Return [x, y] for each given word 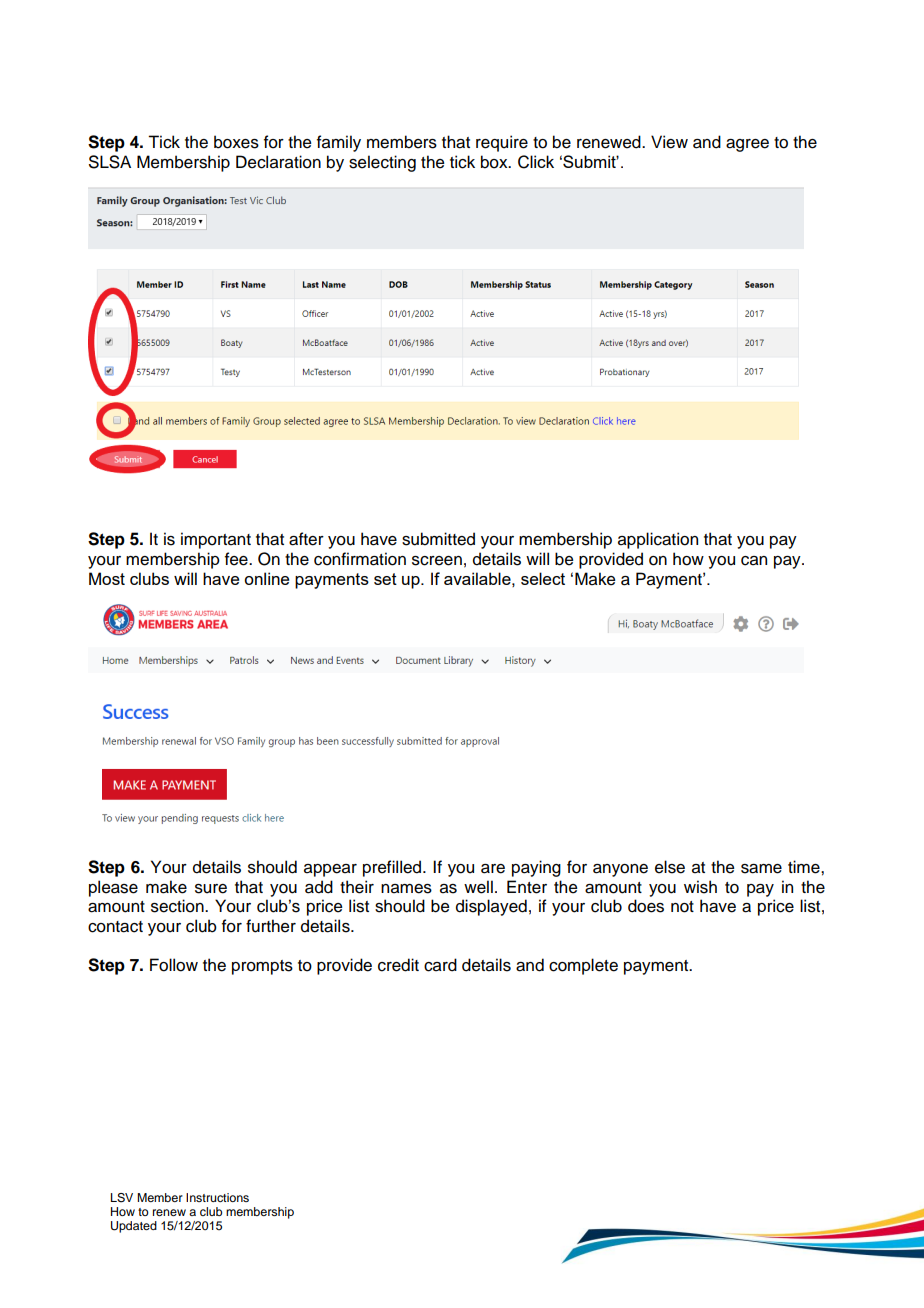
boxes [236, 142]
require [502, 143]
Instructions [217, 1197]
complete [583, 966]
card [440, 965]
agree [747, 145]
